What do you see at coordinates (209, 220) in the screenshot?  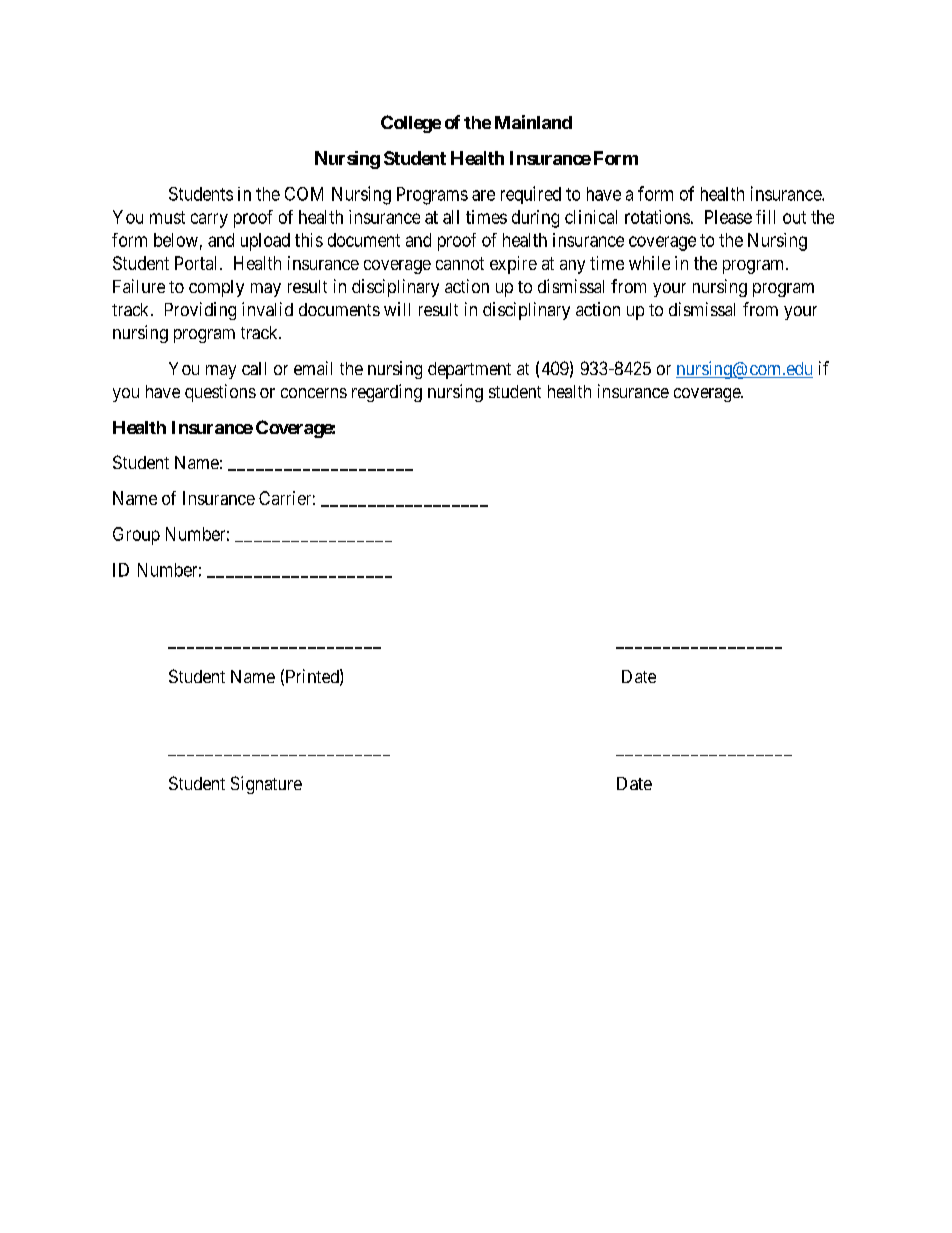 I see `carry` at bounding box center [209, 220].
